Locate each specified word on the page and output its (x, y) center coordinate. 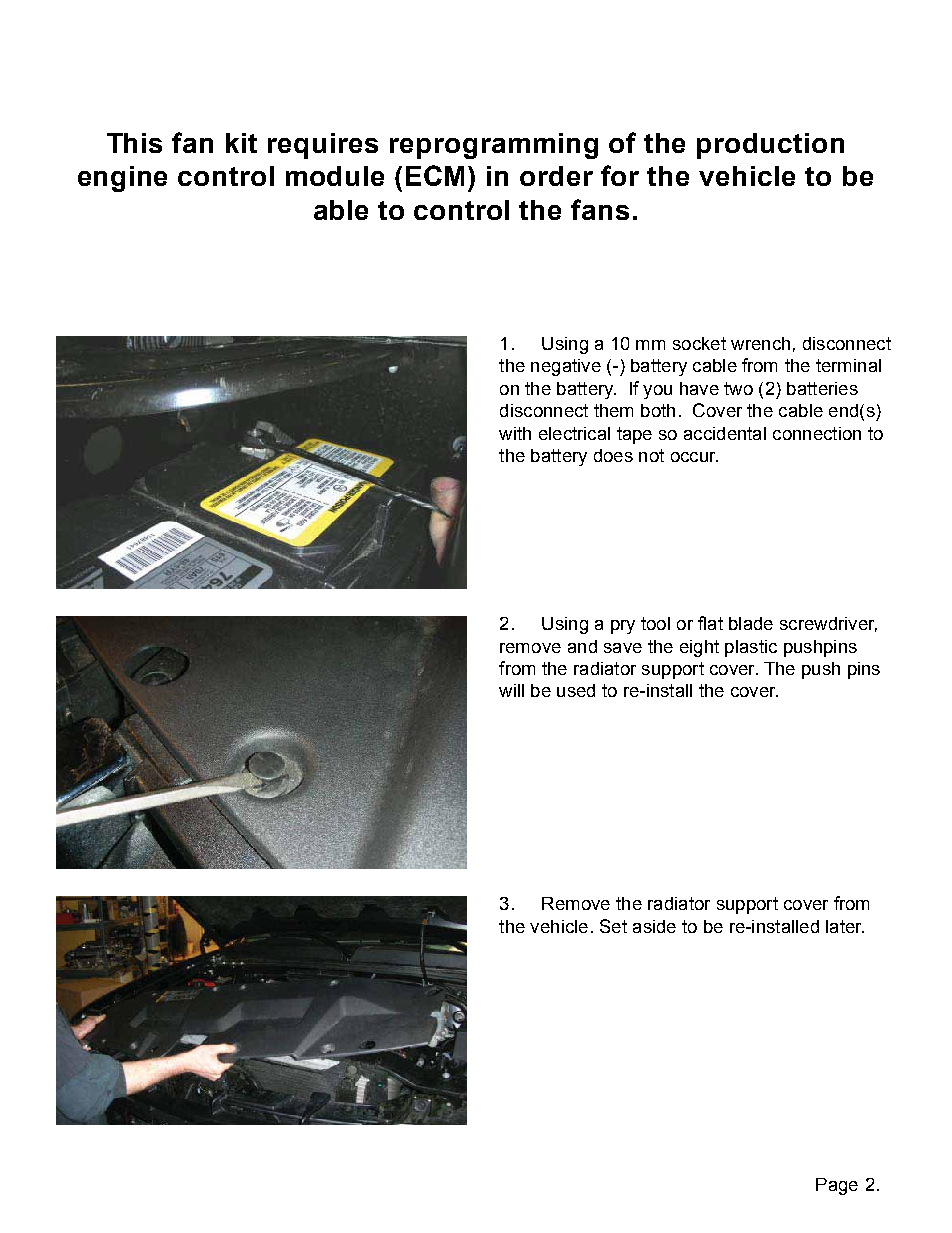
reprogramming (494, 146)
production (770, 146)
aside (654, 926)
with (515, 433)
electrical (574, 433)
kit (241, 143)
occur (694, 457)
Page (837, 1186)
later (845, 926)
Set (613, 926)
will (511, 690)
